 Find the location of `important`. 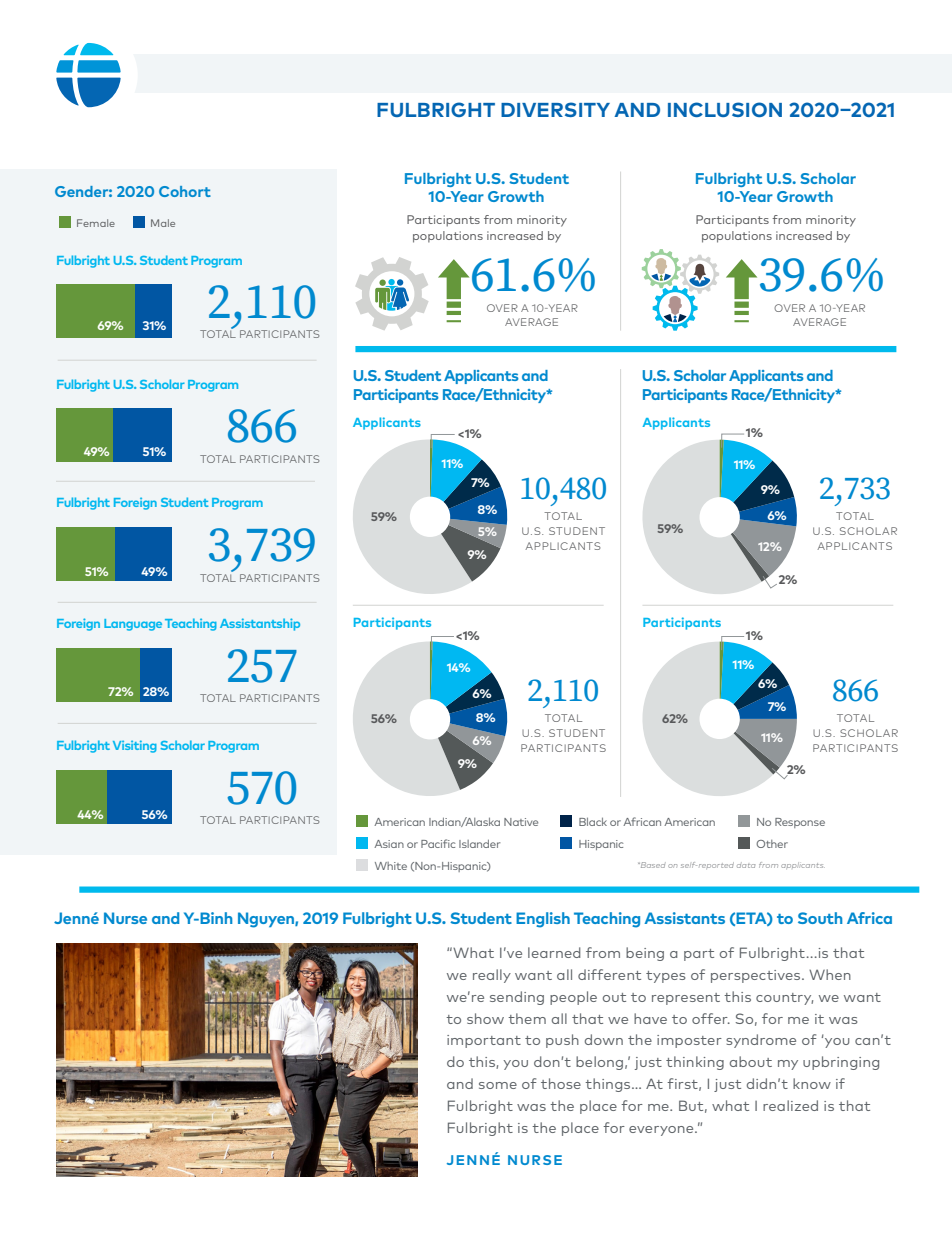

important is located at coordinates (484, 1041).
